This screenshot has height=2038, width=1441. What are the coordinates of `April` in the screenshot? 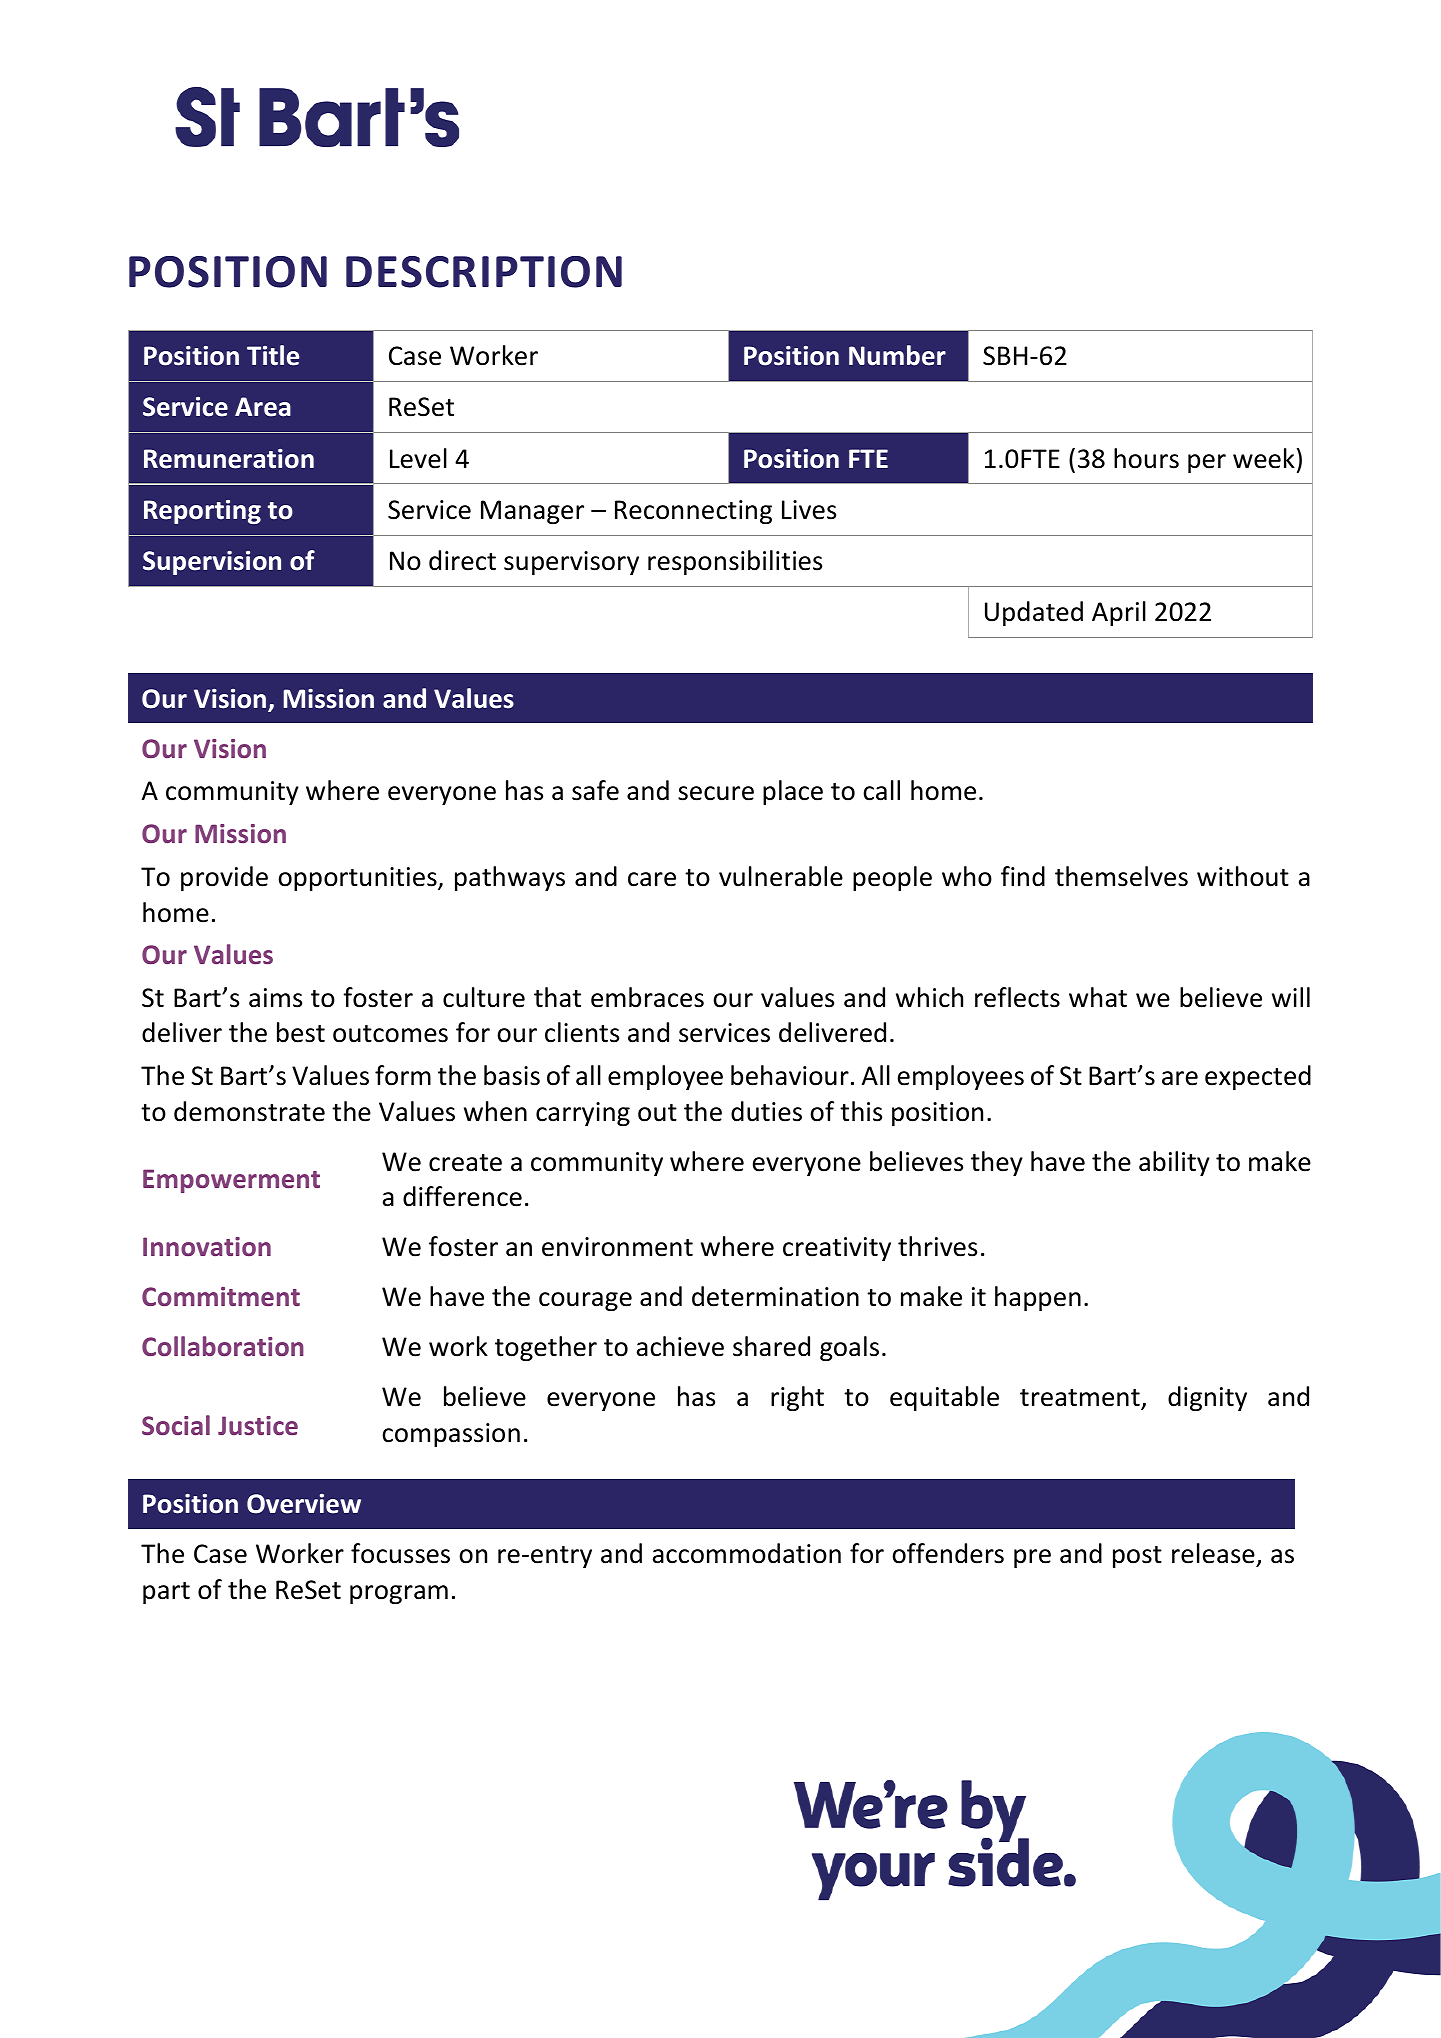 It's located at (1119, 613).
